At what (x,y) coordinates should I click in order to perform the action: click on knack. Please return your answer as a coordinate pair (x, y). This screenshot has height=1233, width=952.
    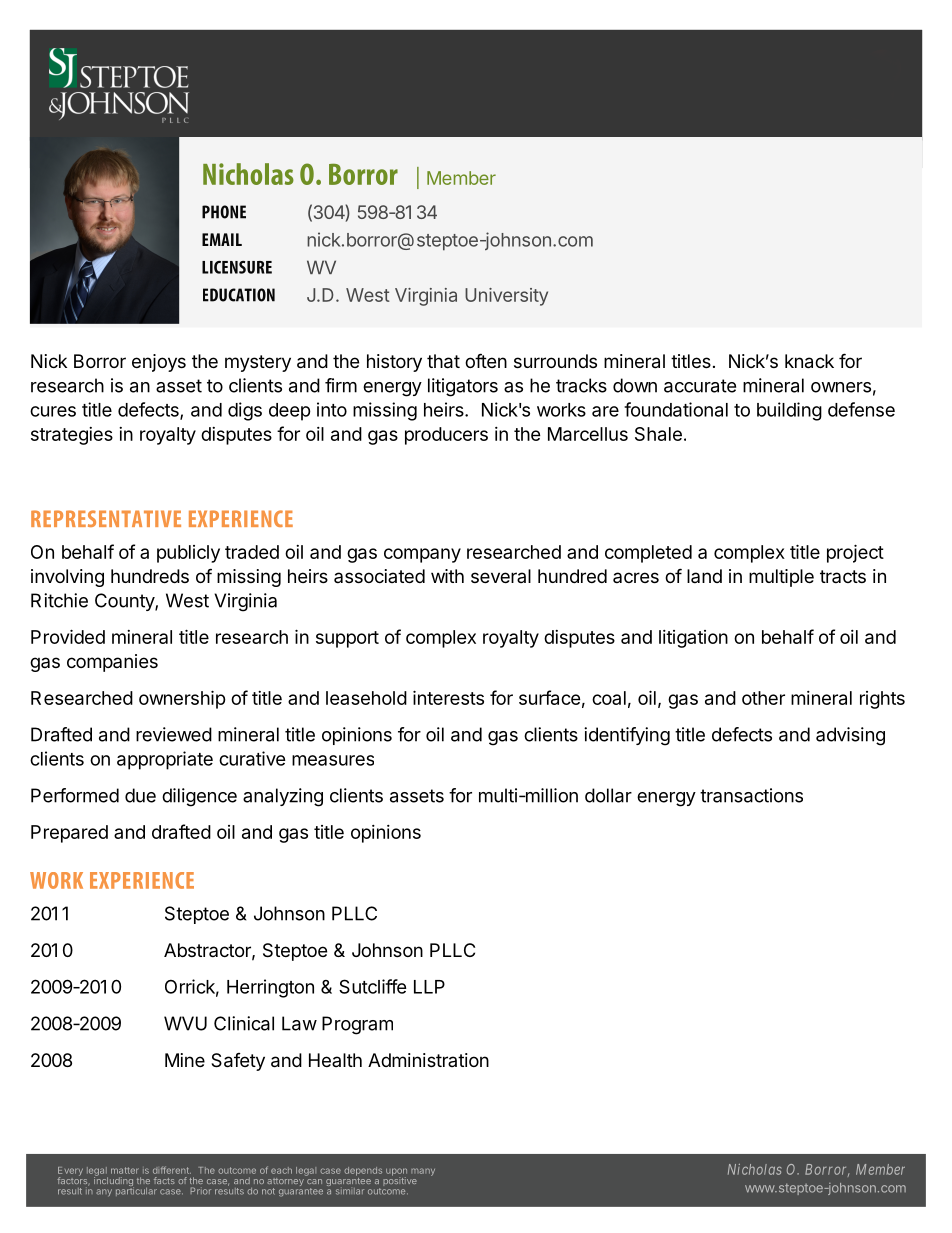
    Looking at the image, I should click on (809, 361).
